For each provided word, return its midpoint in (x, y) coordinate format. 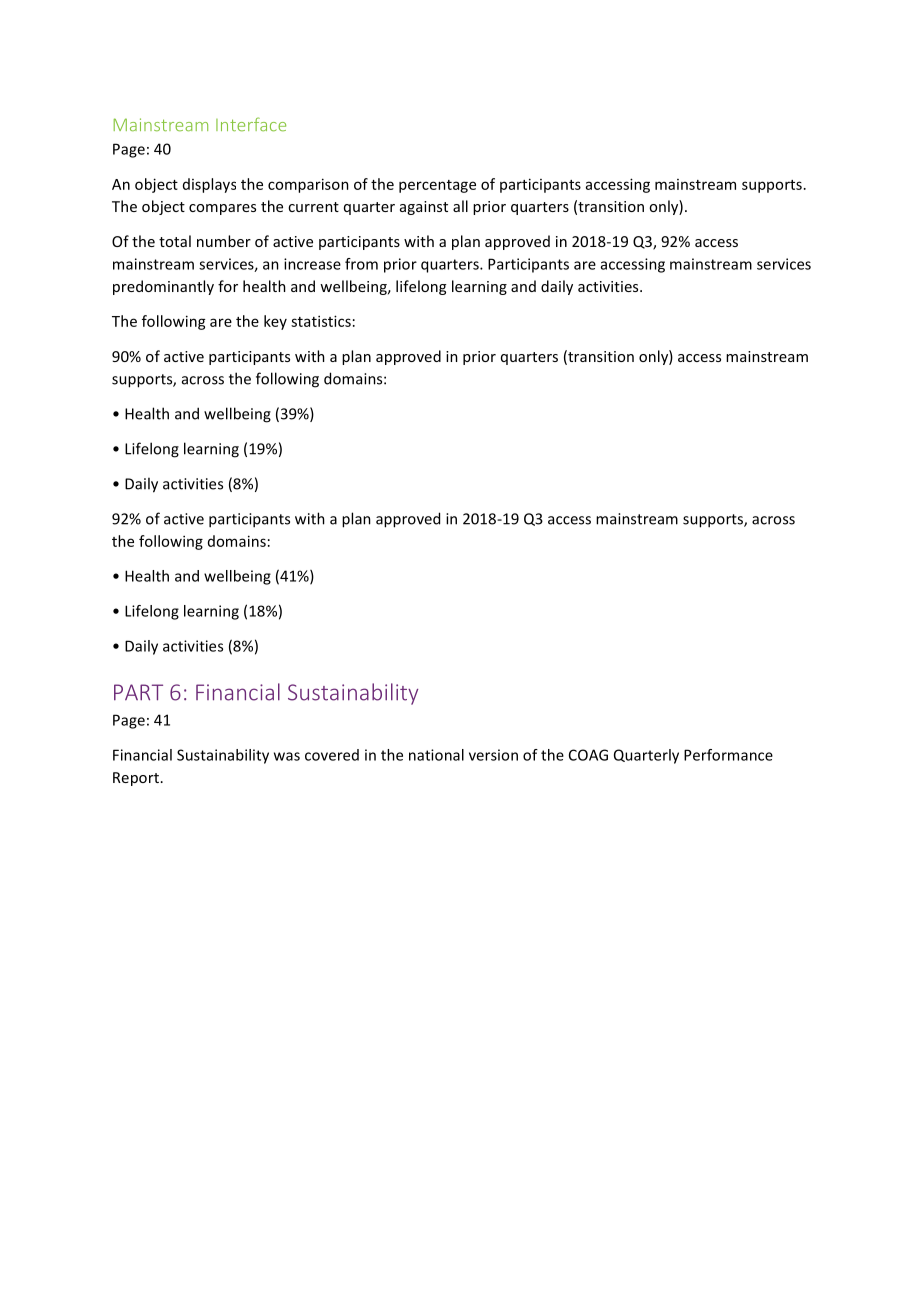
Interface (251, 124)
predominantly (163, 287)
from (361, 264)
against (424, 208)
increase (312, 264)
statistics (321, 321)
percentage (437, 186)
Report (136, 779)
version (493, 755)
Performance (728, 755)
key (275, 322)
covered (332, 755)
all (460, 206)
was (287, 756)
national (436, 755)
